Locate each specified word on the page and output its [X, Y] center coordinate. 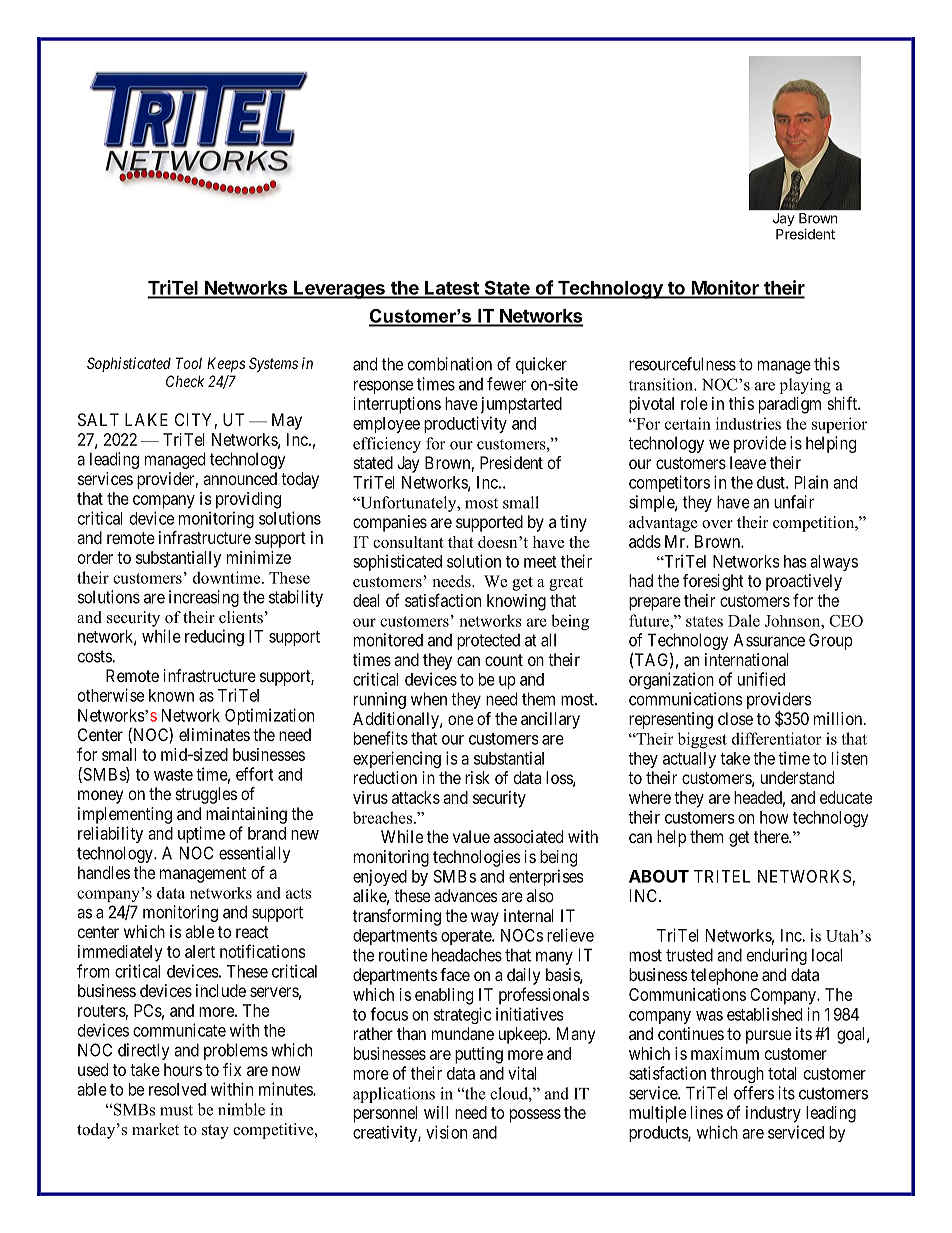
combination [450, 364]
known [171, 695]
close [735, 718]
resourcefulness [682, 364]
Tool [189, 363]
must [176, 1110]
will [436, 1112]
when [429, 699]
